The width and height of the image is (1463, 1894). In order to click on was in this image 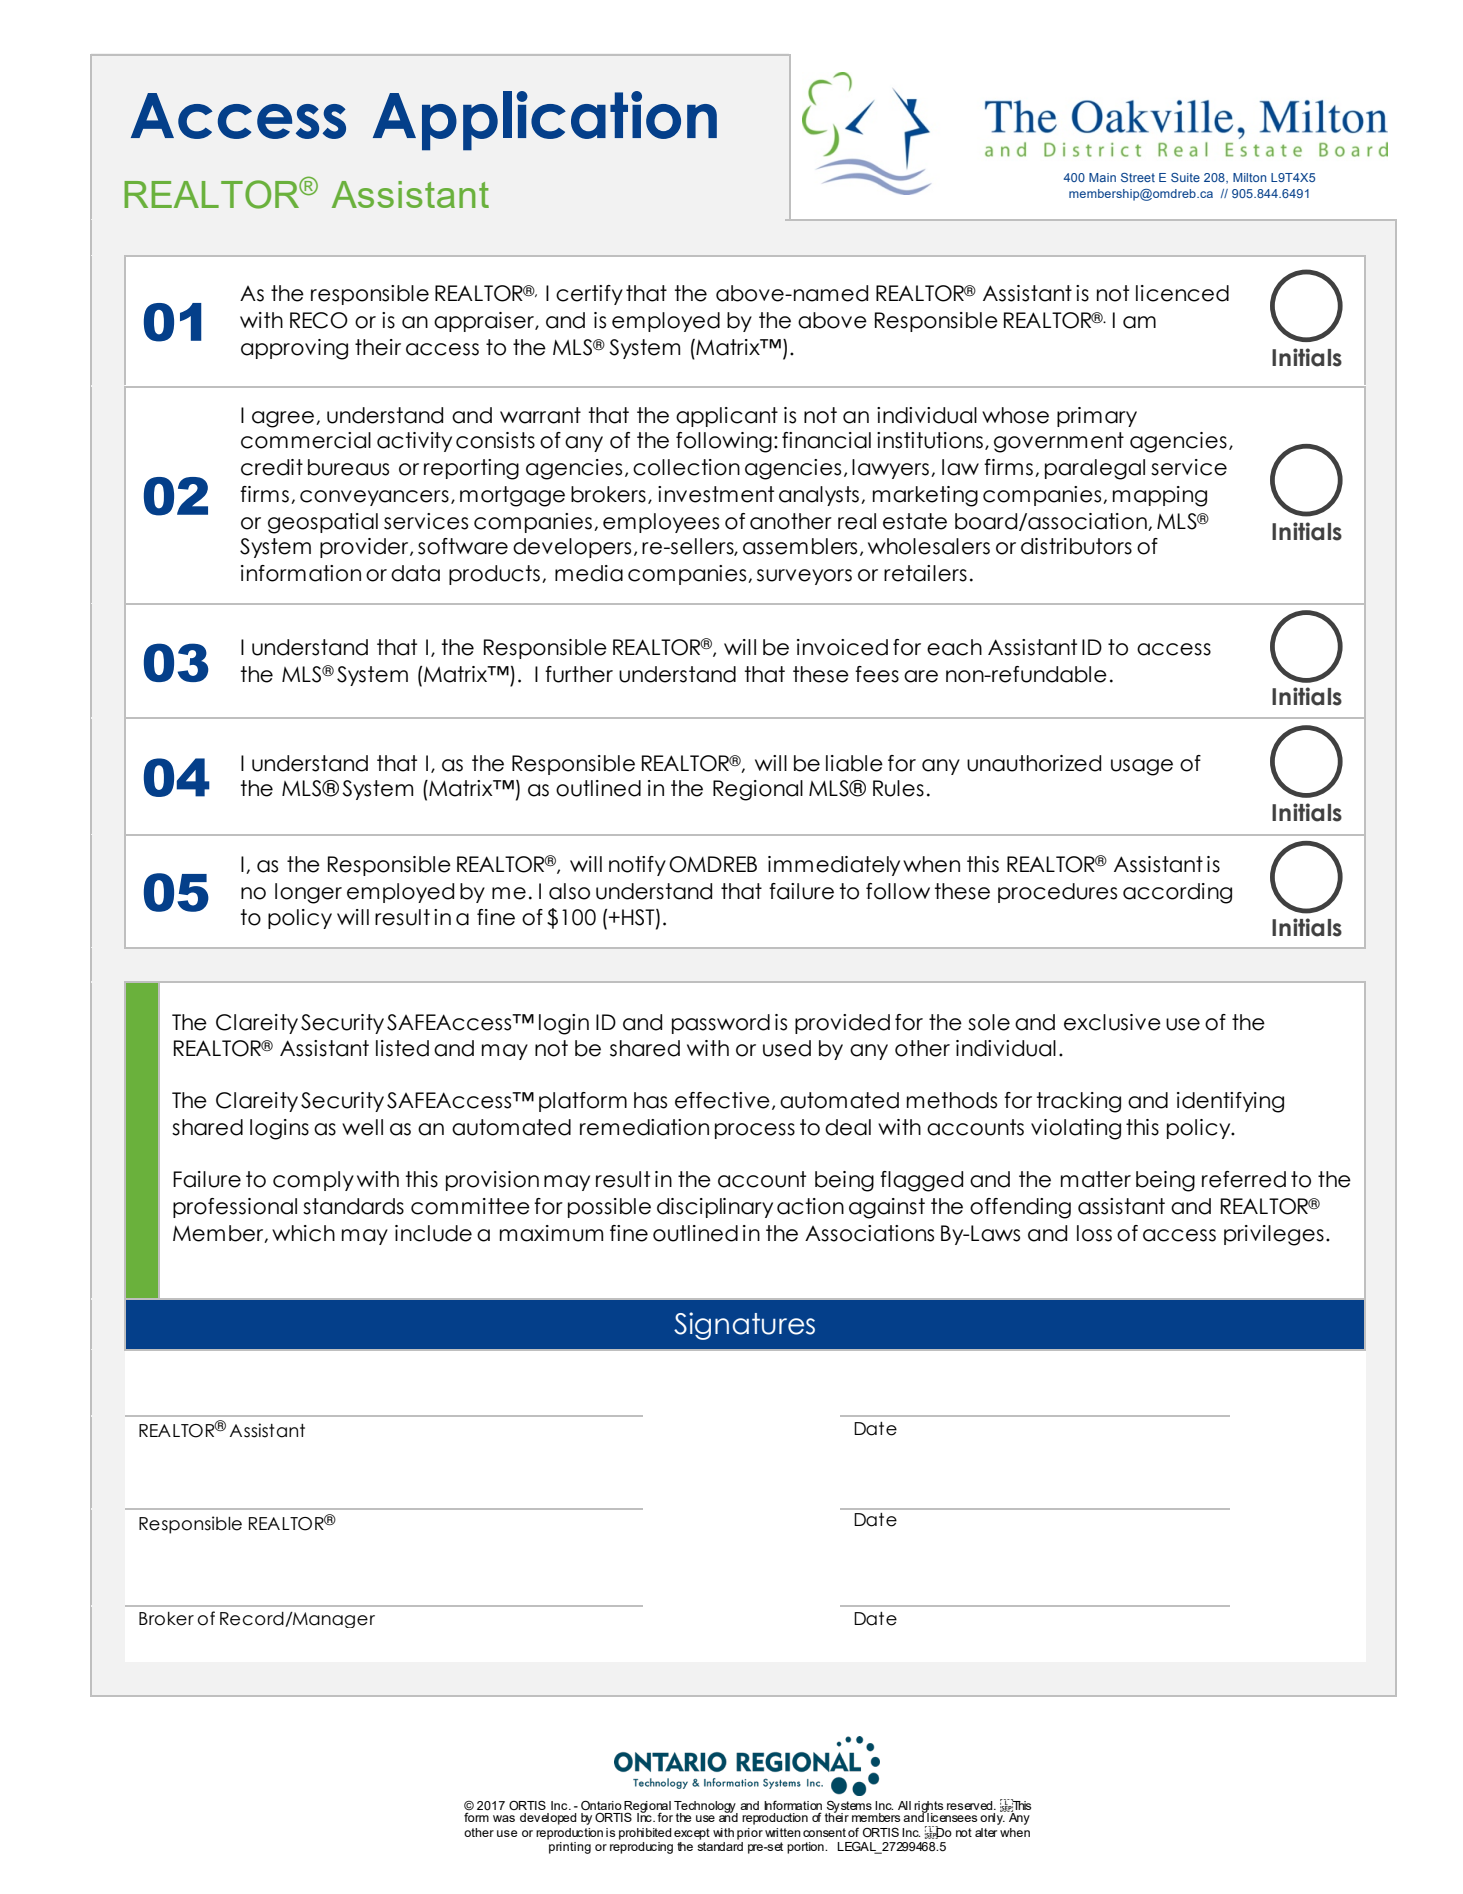, I will do `click(504, 1818)`.
